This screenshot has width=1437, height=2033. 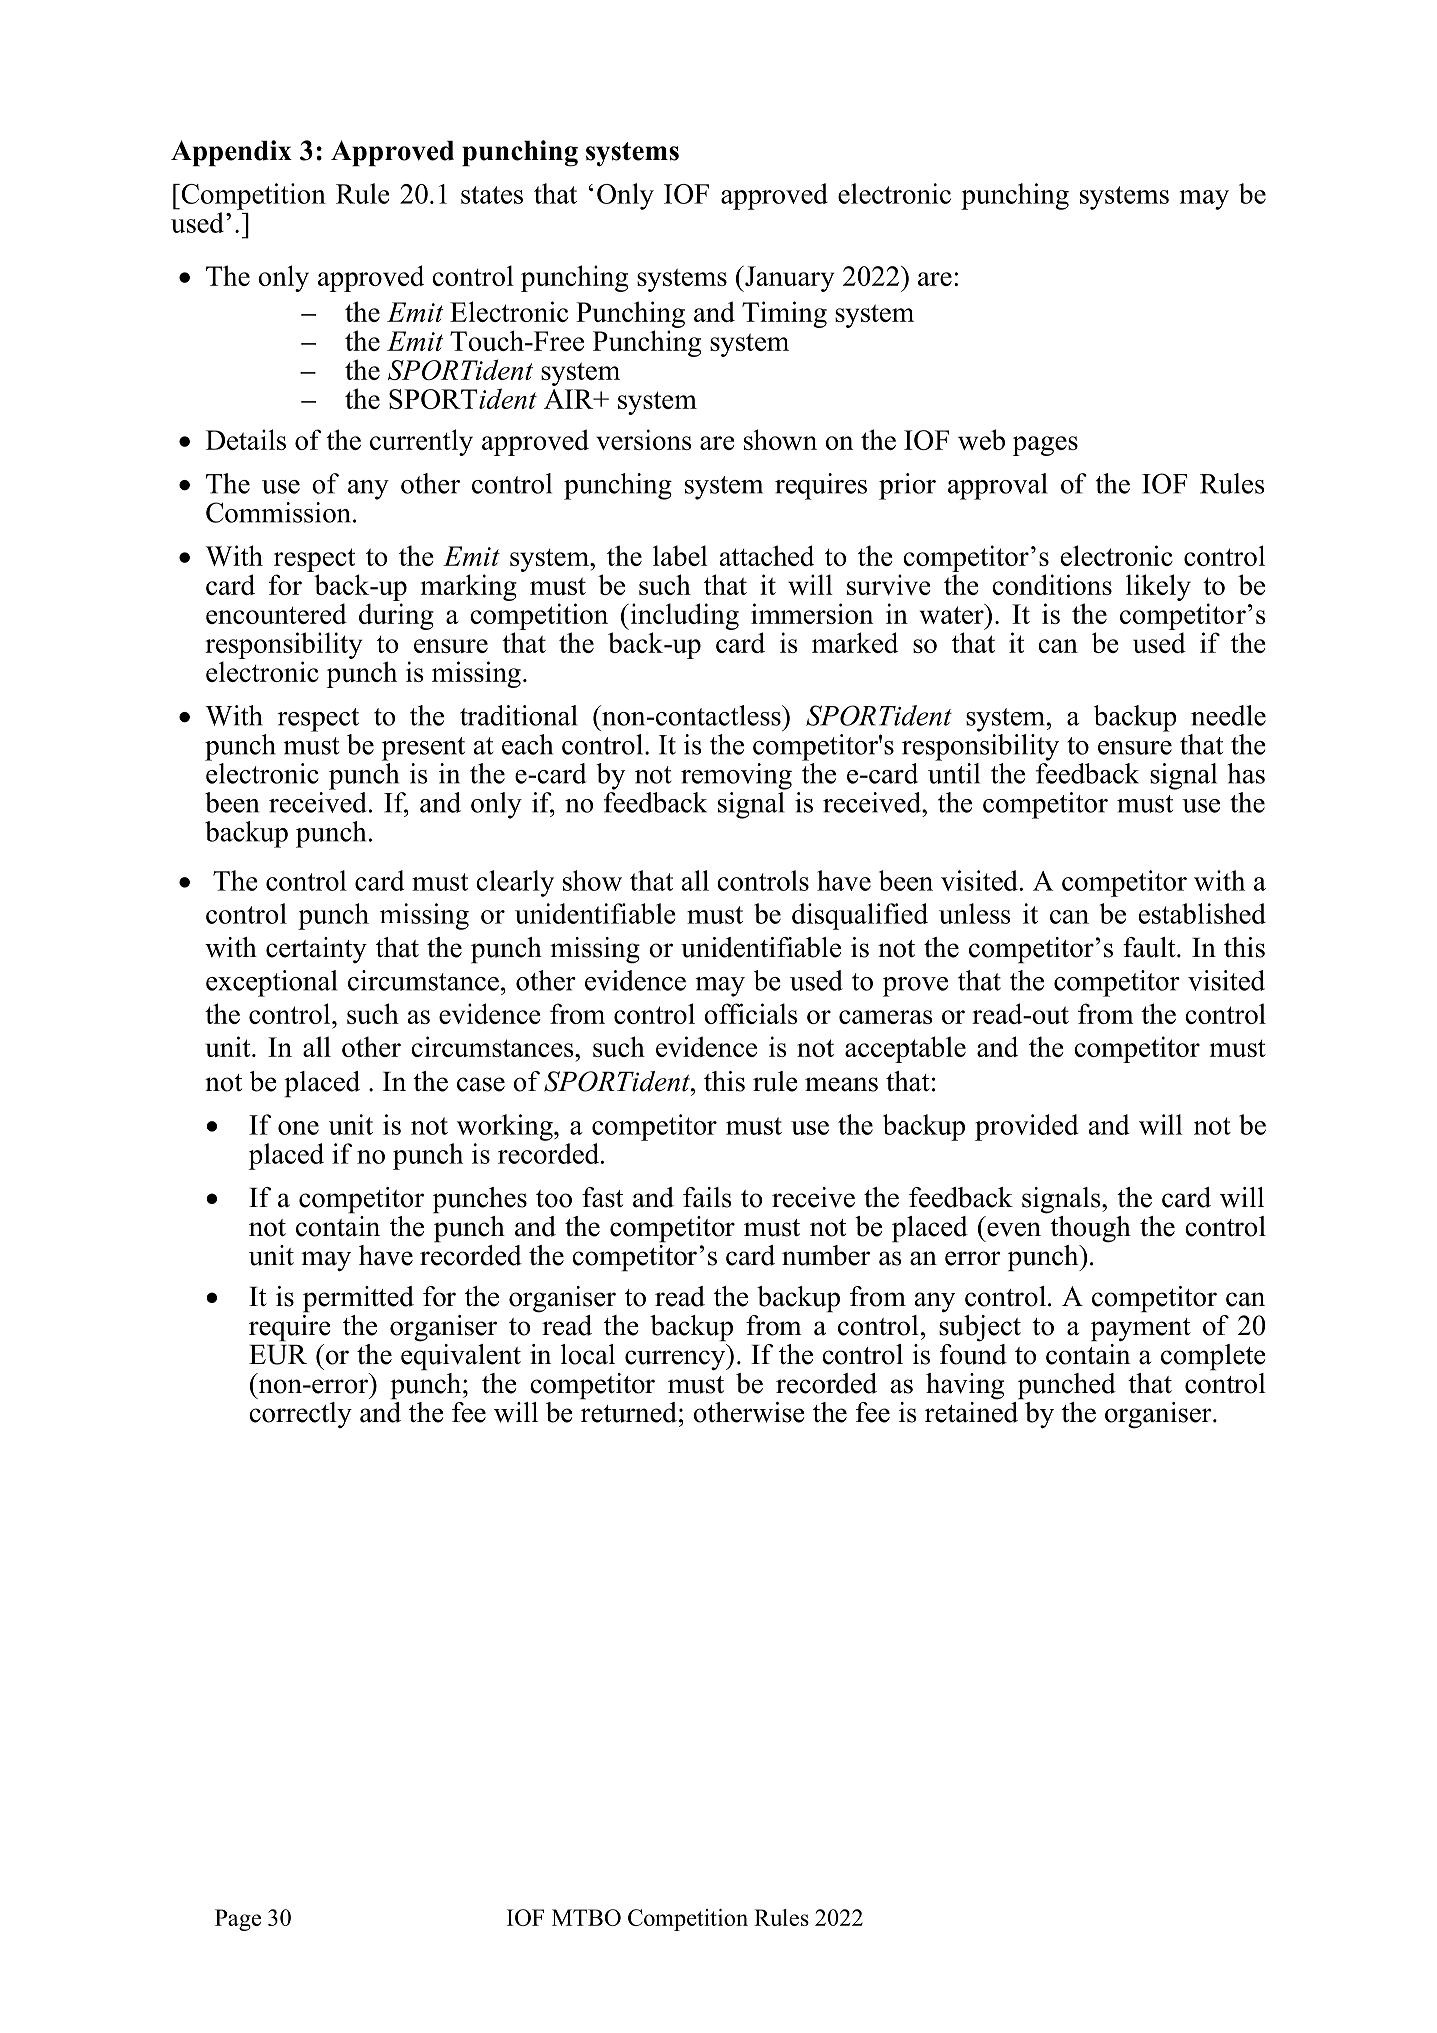 I want to click on Appendix, so click(x=231, y=153).
